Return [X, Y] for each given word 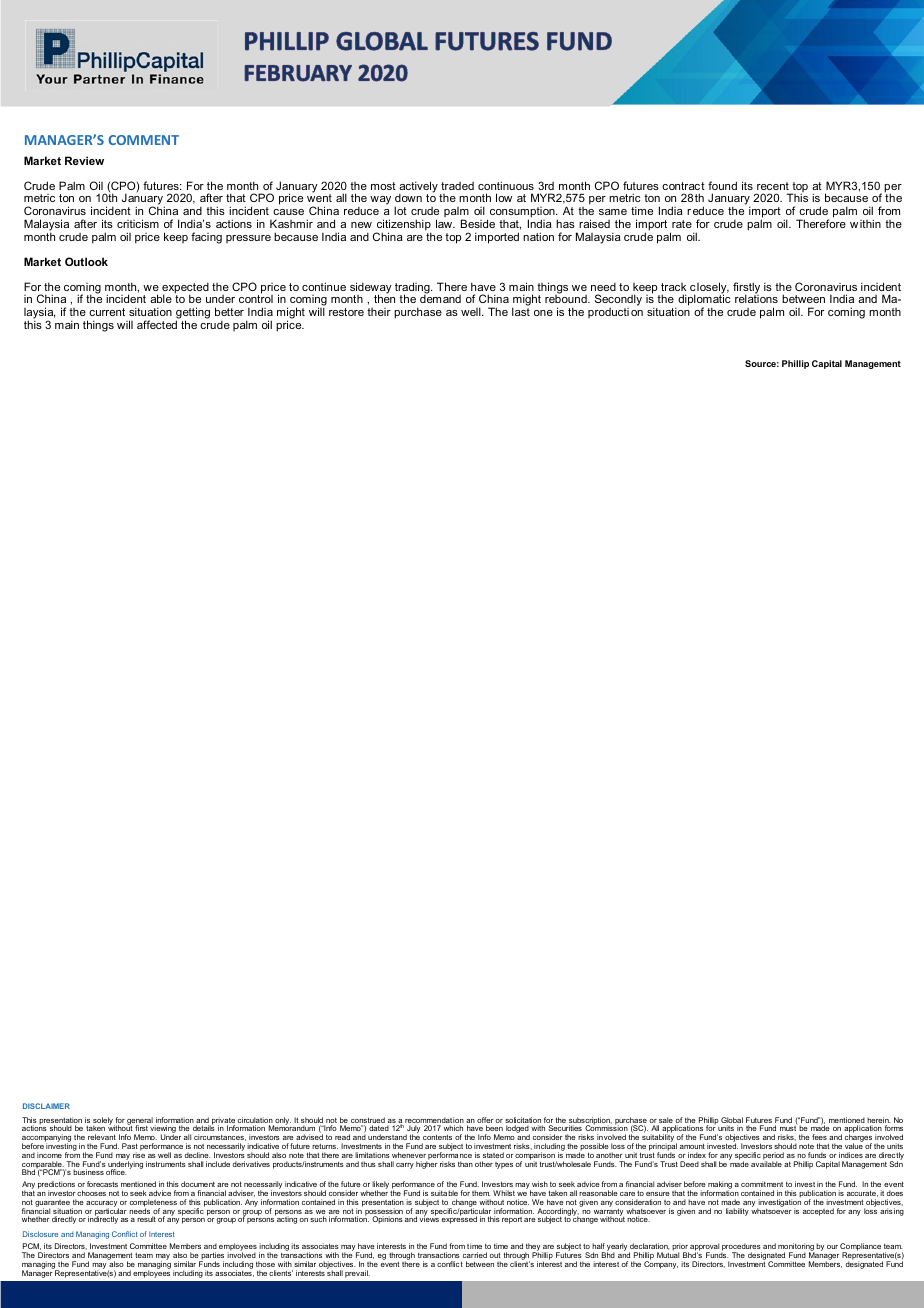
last [521, 311]
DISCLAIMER [46, 1106]
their [379, 312]
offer [485, 1121]
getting [193, 314]
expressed [459, 1219]
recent [773, 186]
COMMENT [143, 140]
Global [732, 1121]
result [146, 1219]
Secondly [618, 301]
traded [457, 186]
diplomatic [703, 301]
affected [157, 324]
